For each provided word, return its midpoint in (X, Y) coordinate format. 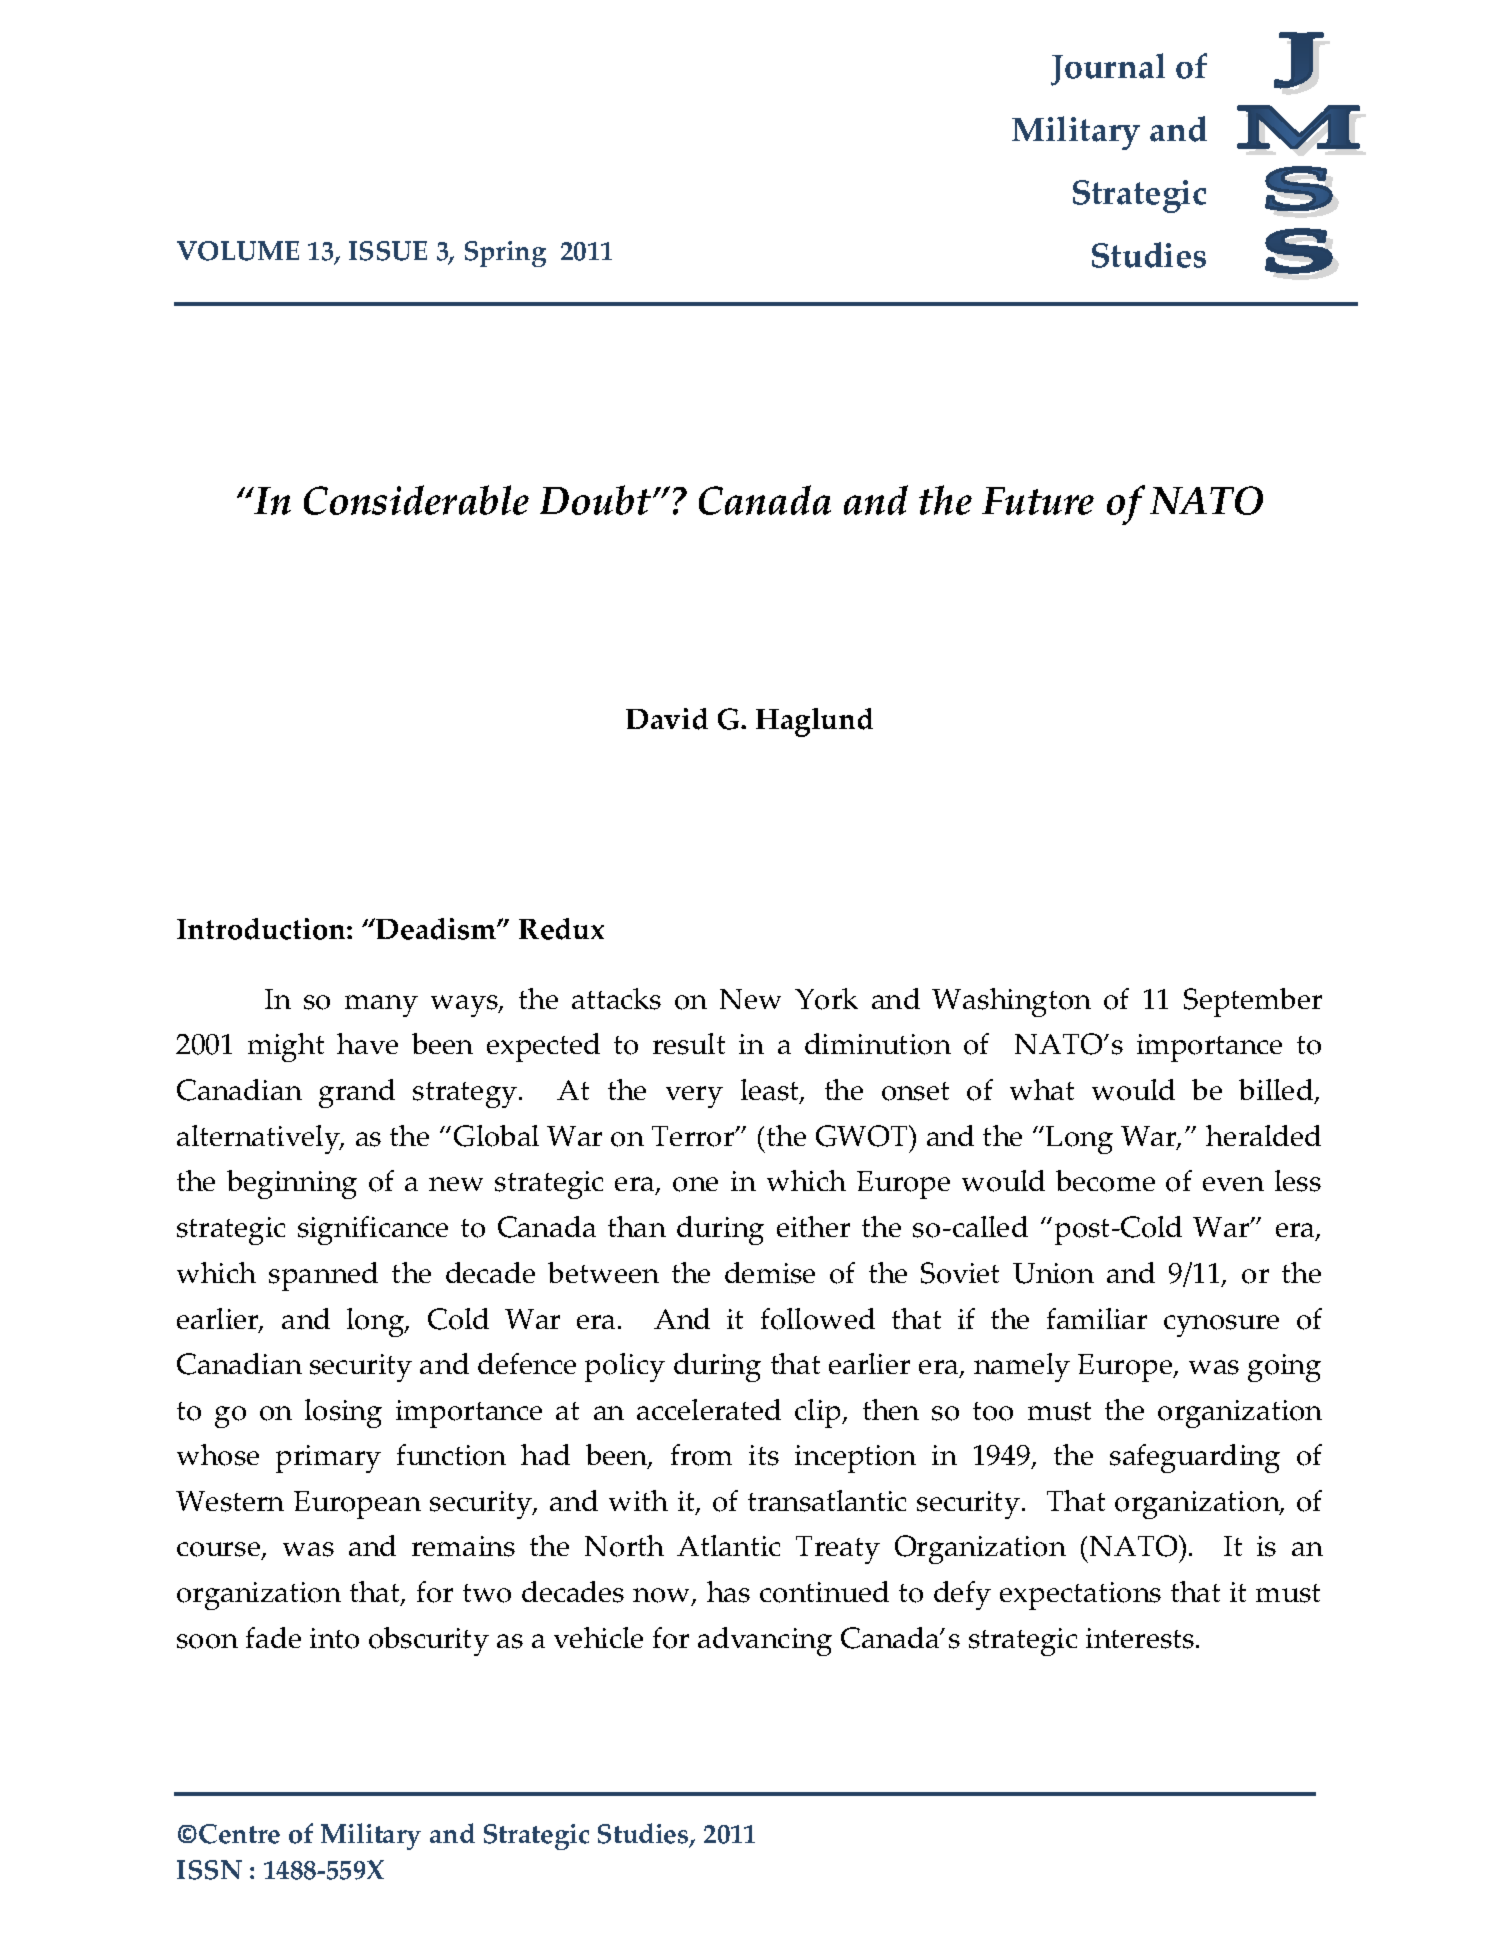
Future (1038, 501)
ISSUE (388, 251)
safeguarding (1195, 1458)
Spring (505, 254)
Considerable (416, 500)
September (1253, 1002)
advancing (765, 1641)
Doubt (597, 500)
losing (343, 1413)
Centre (239, 1834)
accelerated (709, 1409)
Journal (1108, 69)
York (826, 999)
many (381, 1006)
